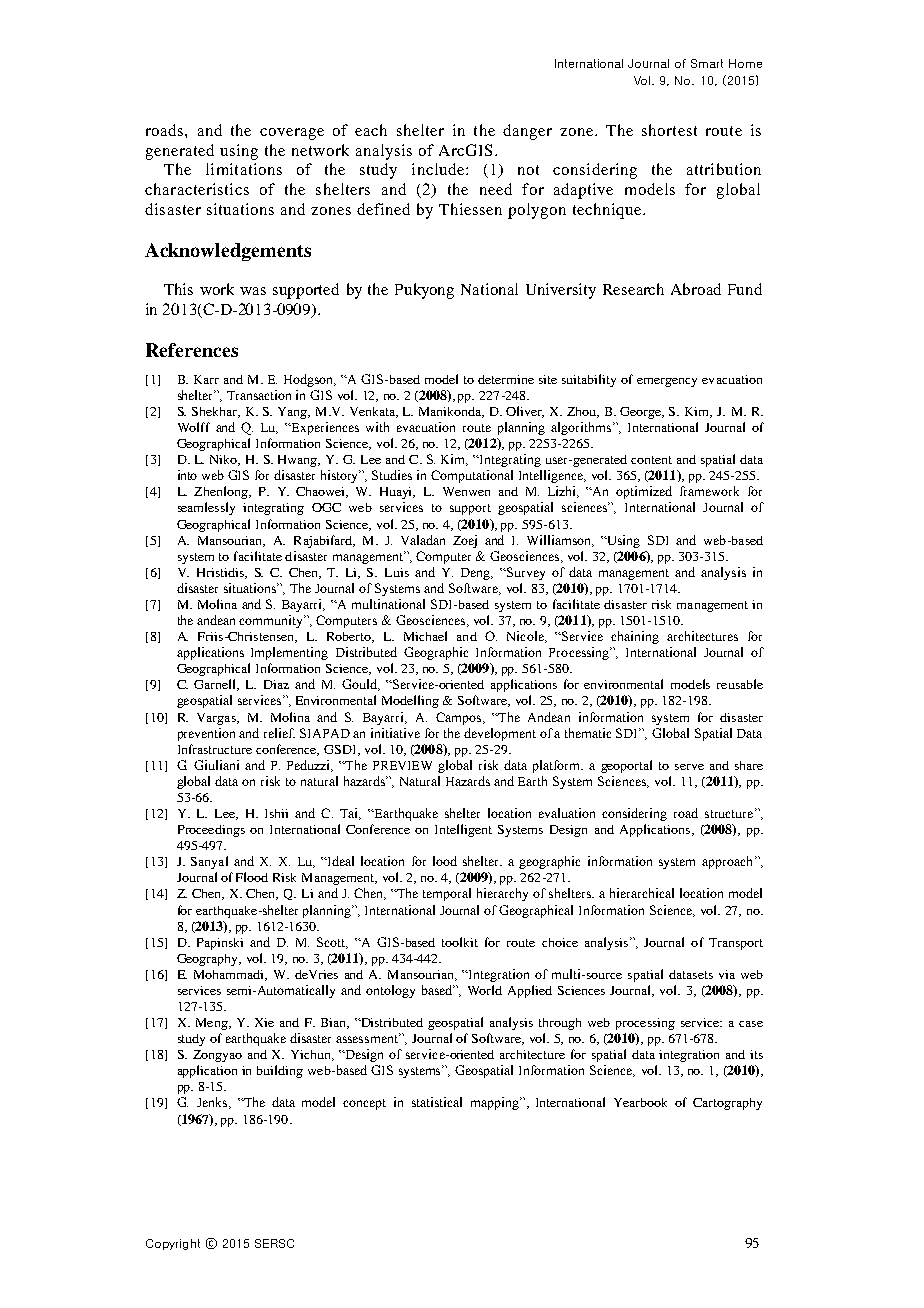  What do you see at coordinates (727, 1104) in the screenshot?
I see `Cartography` at bounding box center [727, 1104].
